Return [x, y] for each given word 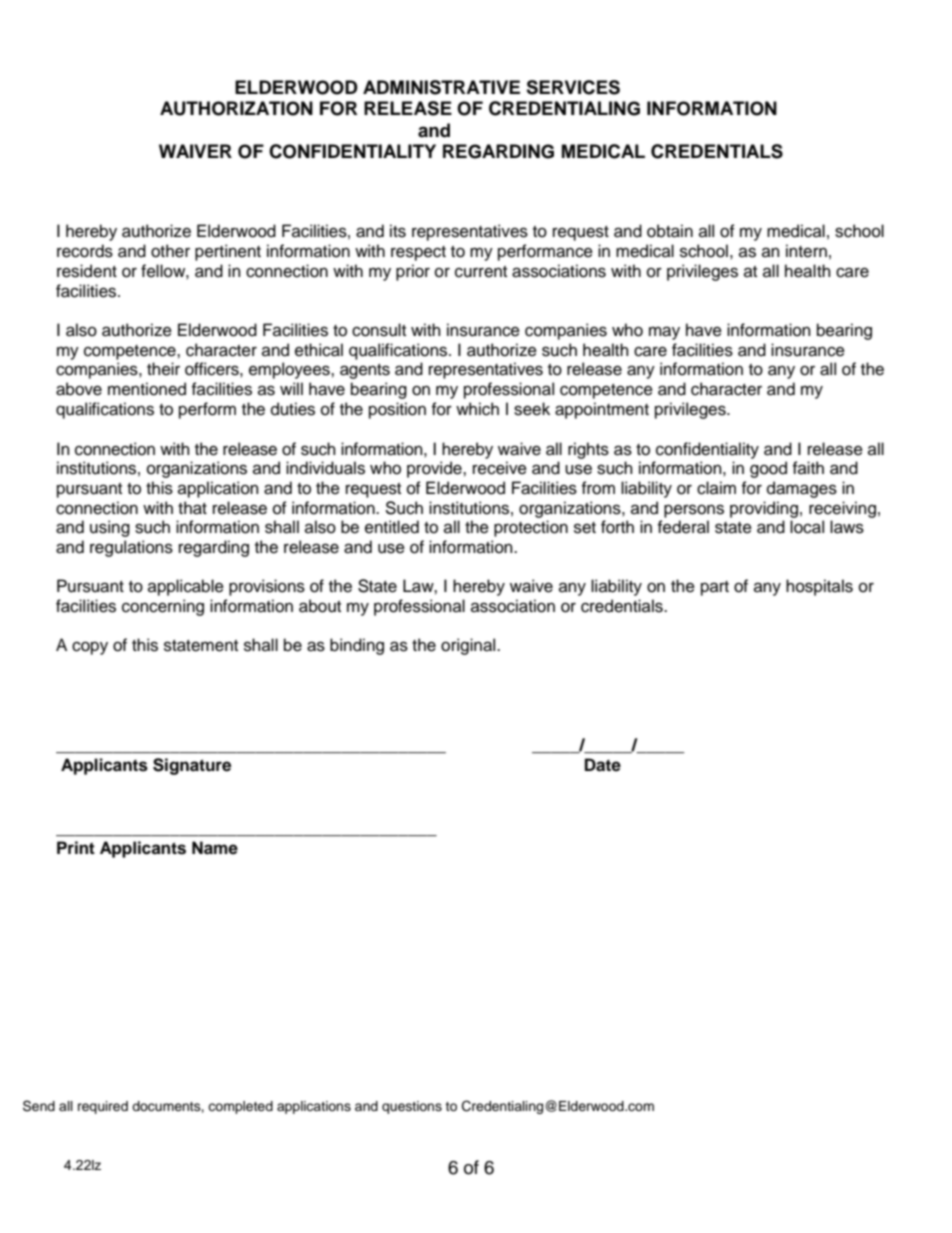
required [103, 1107]
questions [412, 1107]
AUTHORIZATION [236, 108]
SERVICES [573, 87]
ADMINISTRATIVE [441, 87]
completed [240, 1107]
